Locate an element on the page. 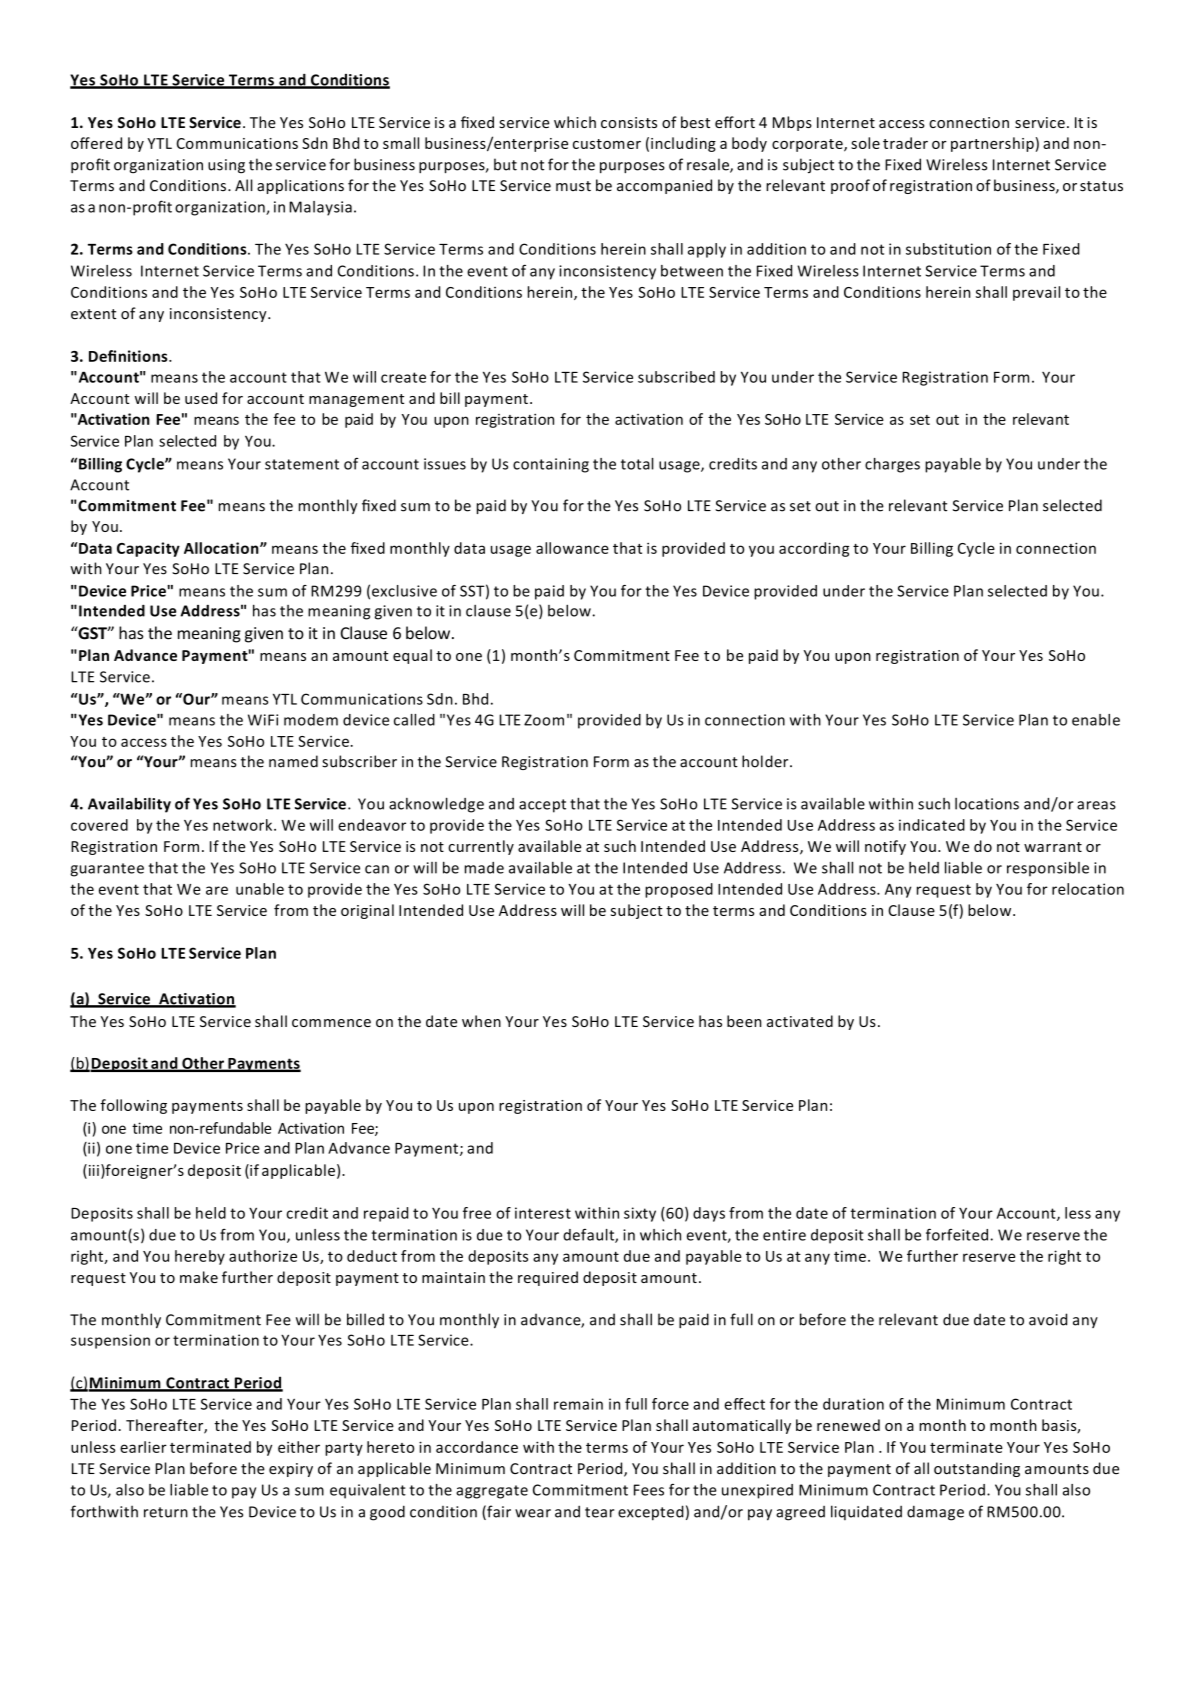 The width and height of the page is (1202, 1701). customer is located at coordinates (607, 144).
